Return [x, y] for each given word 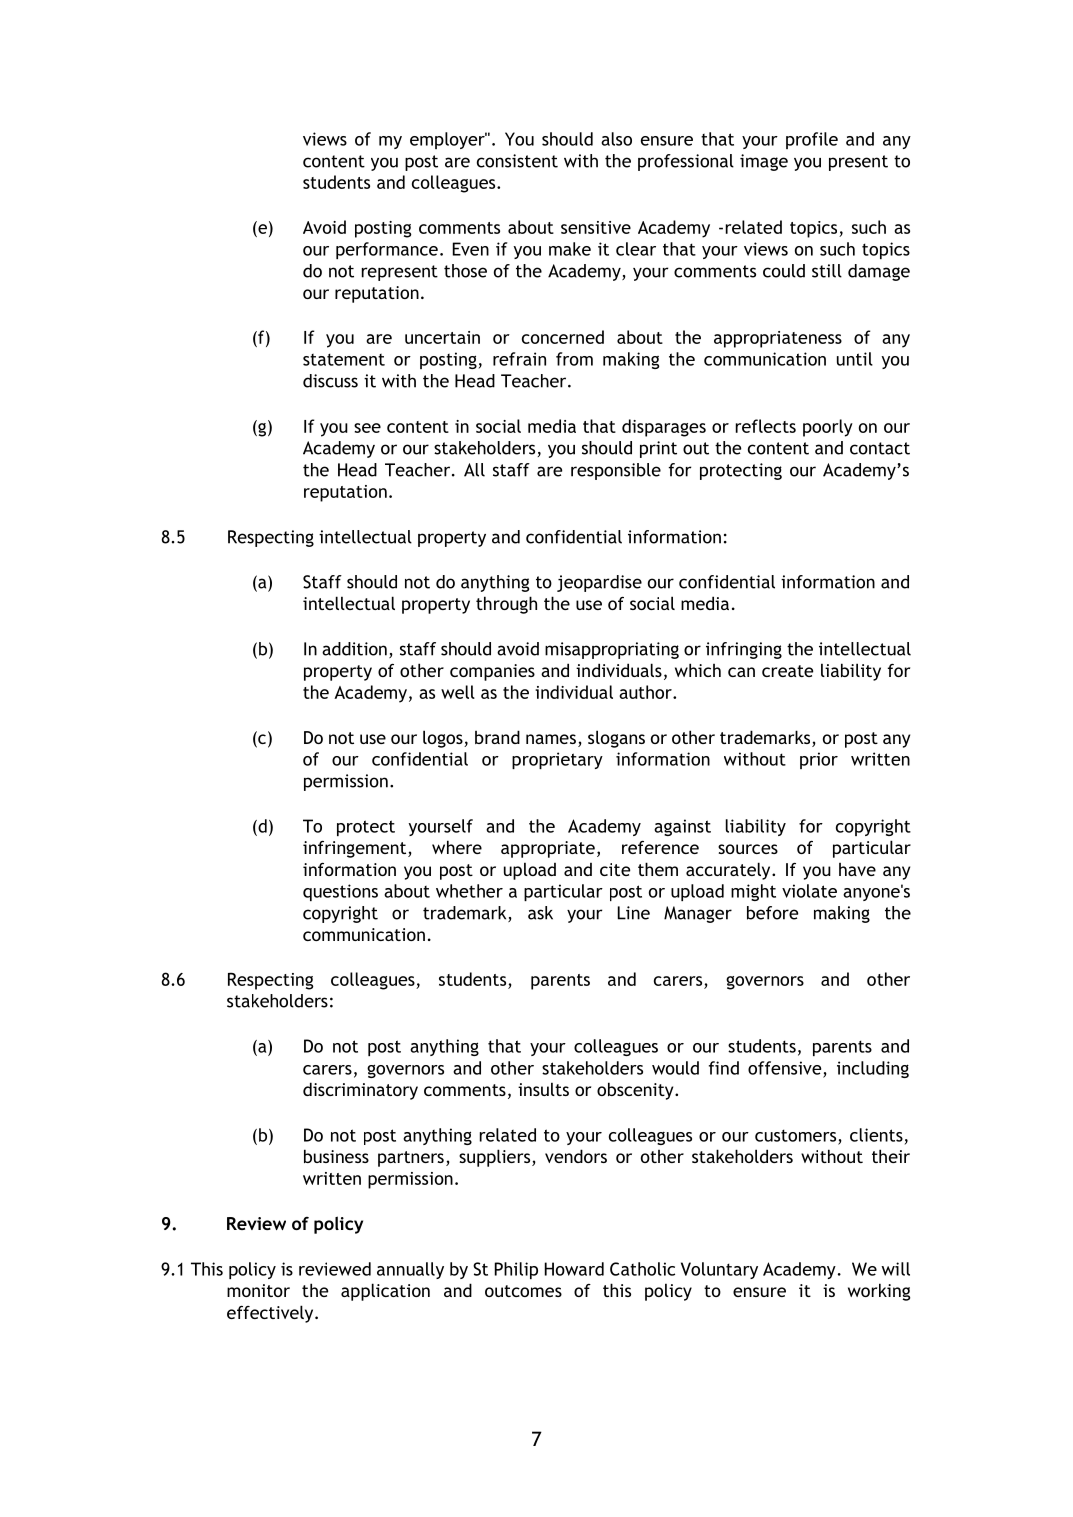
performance [387, 250]
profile [812, 140]
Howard [574, 1269]
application [385, 1292]
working [879, 1292]
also [616, 139]
